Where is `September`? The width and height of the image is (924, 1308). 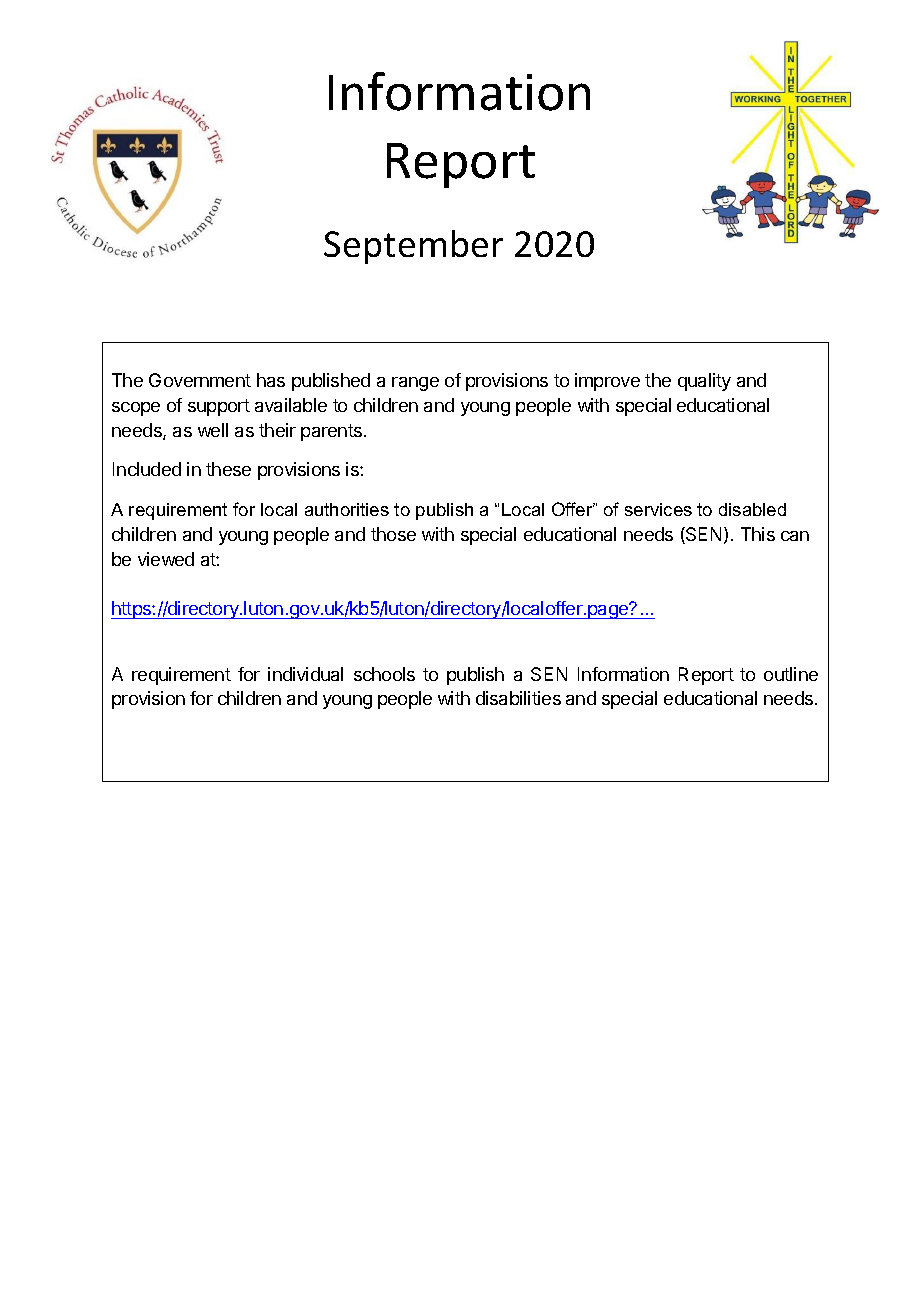 September is located at coordinates (413, 247).
